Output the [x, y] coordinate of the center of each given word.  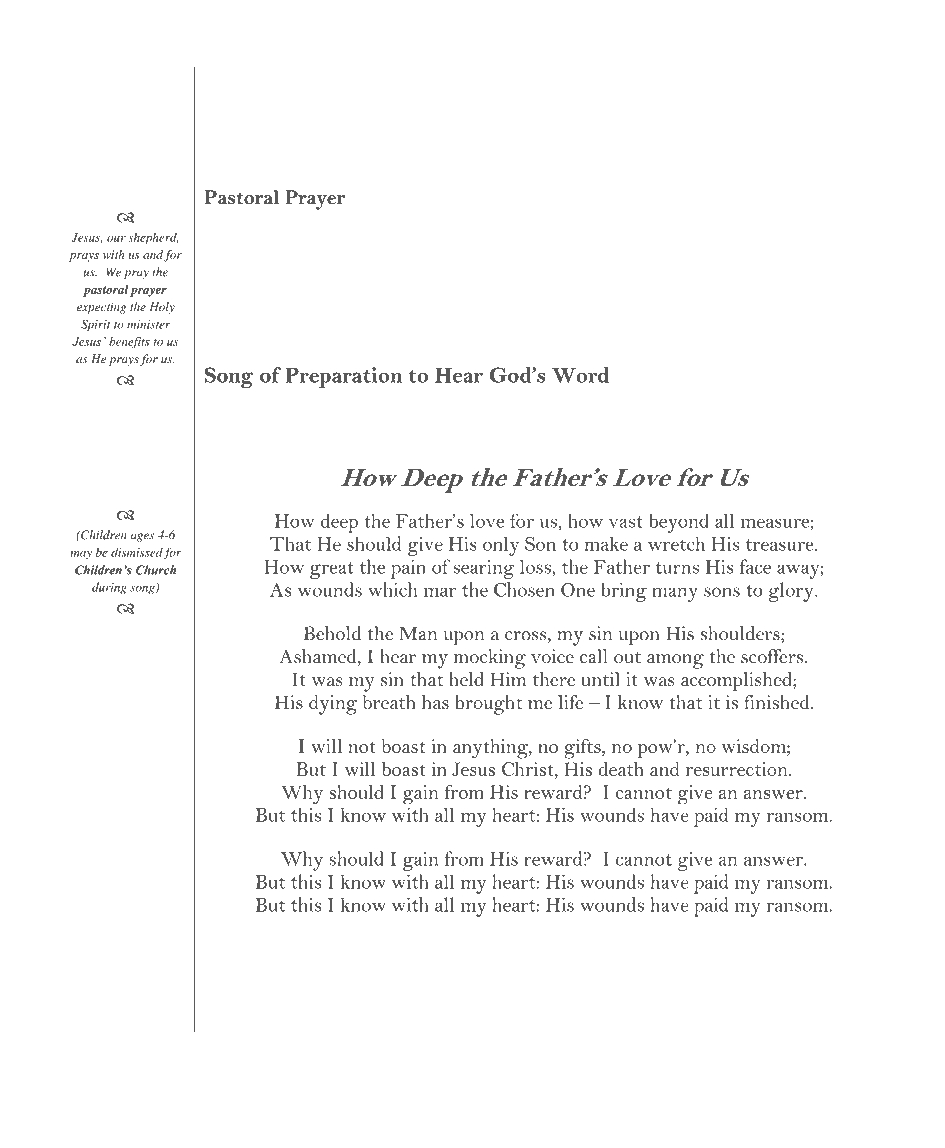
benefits [129, 343]
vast [626, 522]
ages [142, 537]
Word [580, 375]
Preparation [343, 377]
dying [333, 705]
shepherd [153, 238]
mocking [489, 659]
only [501, 546]
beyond [679, 523]
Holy [162, 308]
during [109, 588]
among [675, 661]
